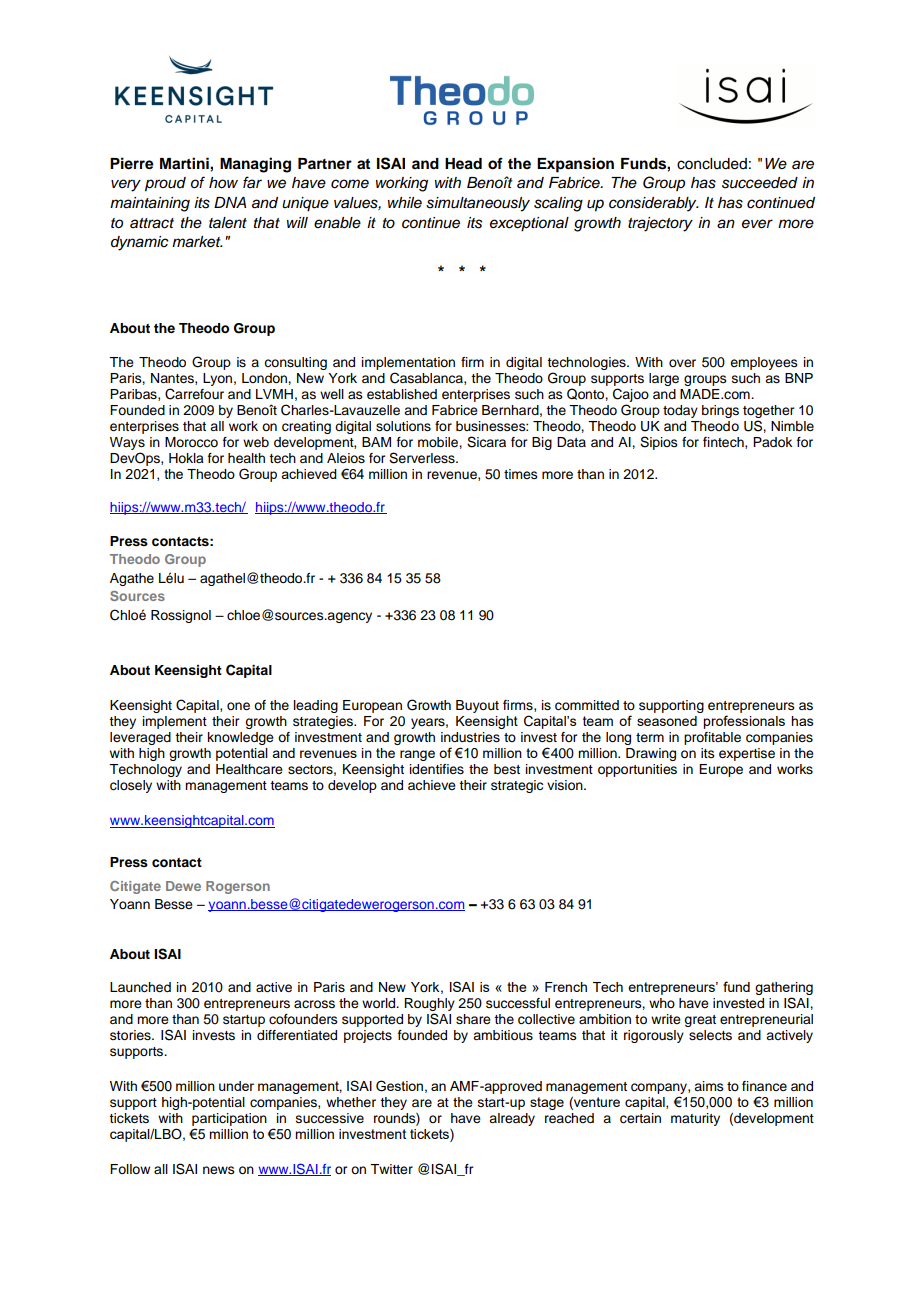 This screenshot has height=1308, width=924. I want to click on closely, so click(131, 786).
